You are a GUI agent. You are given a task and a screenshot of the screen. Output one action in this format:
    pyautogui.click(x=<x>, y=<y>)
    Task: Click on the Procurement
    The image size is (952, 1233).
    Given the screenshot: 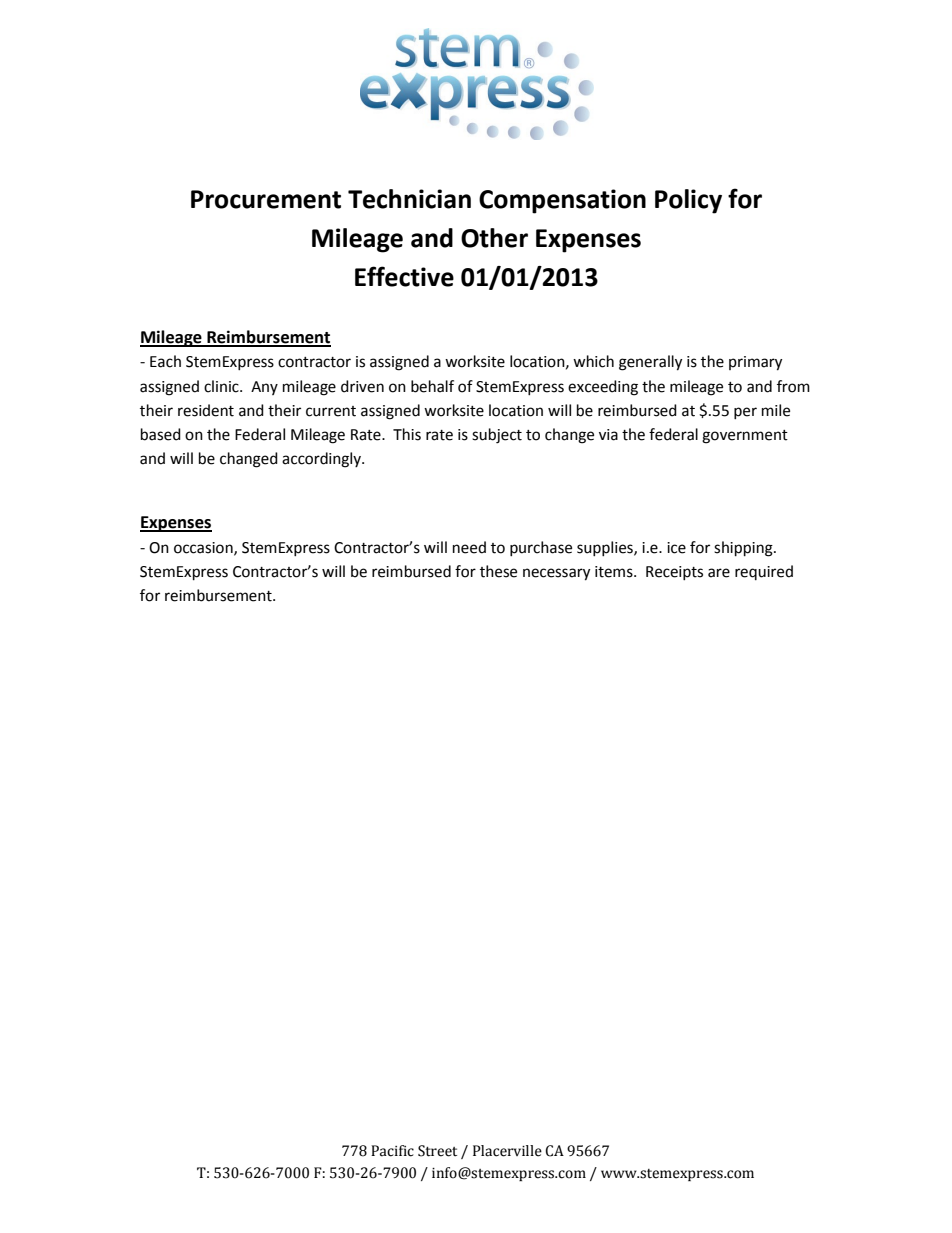 What is the action you would take?
    pyautogui.click(x=266, y=199)
